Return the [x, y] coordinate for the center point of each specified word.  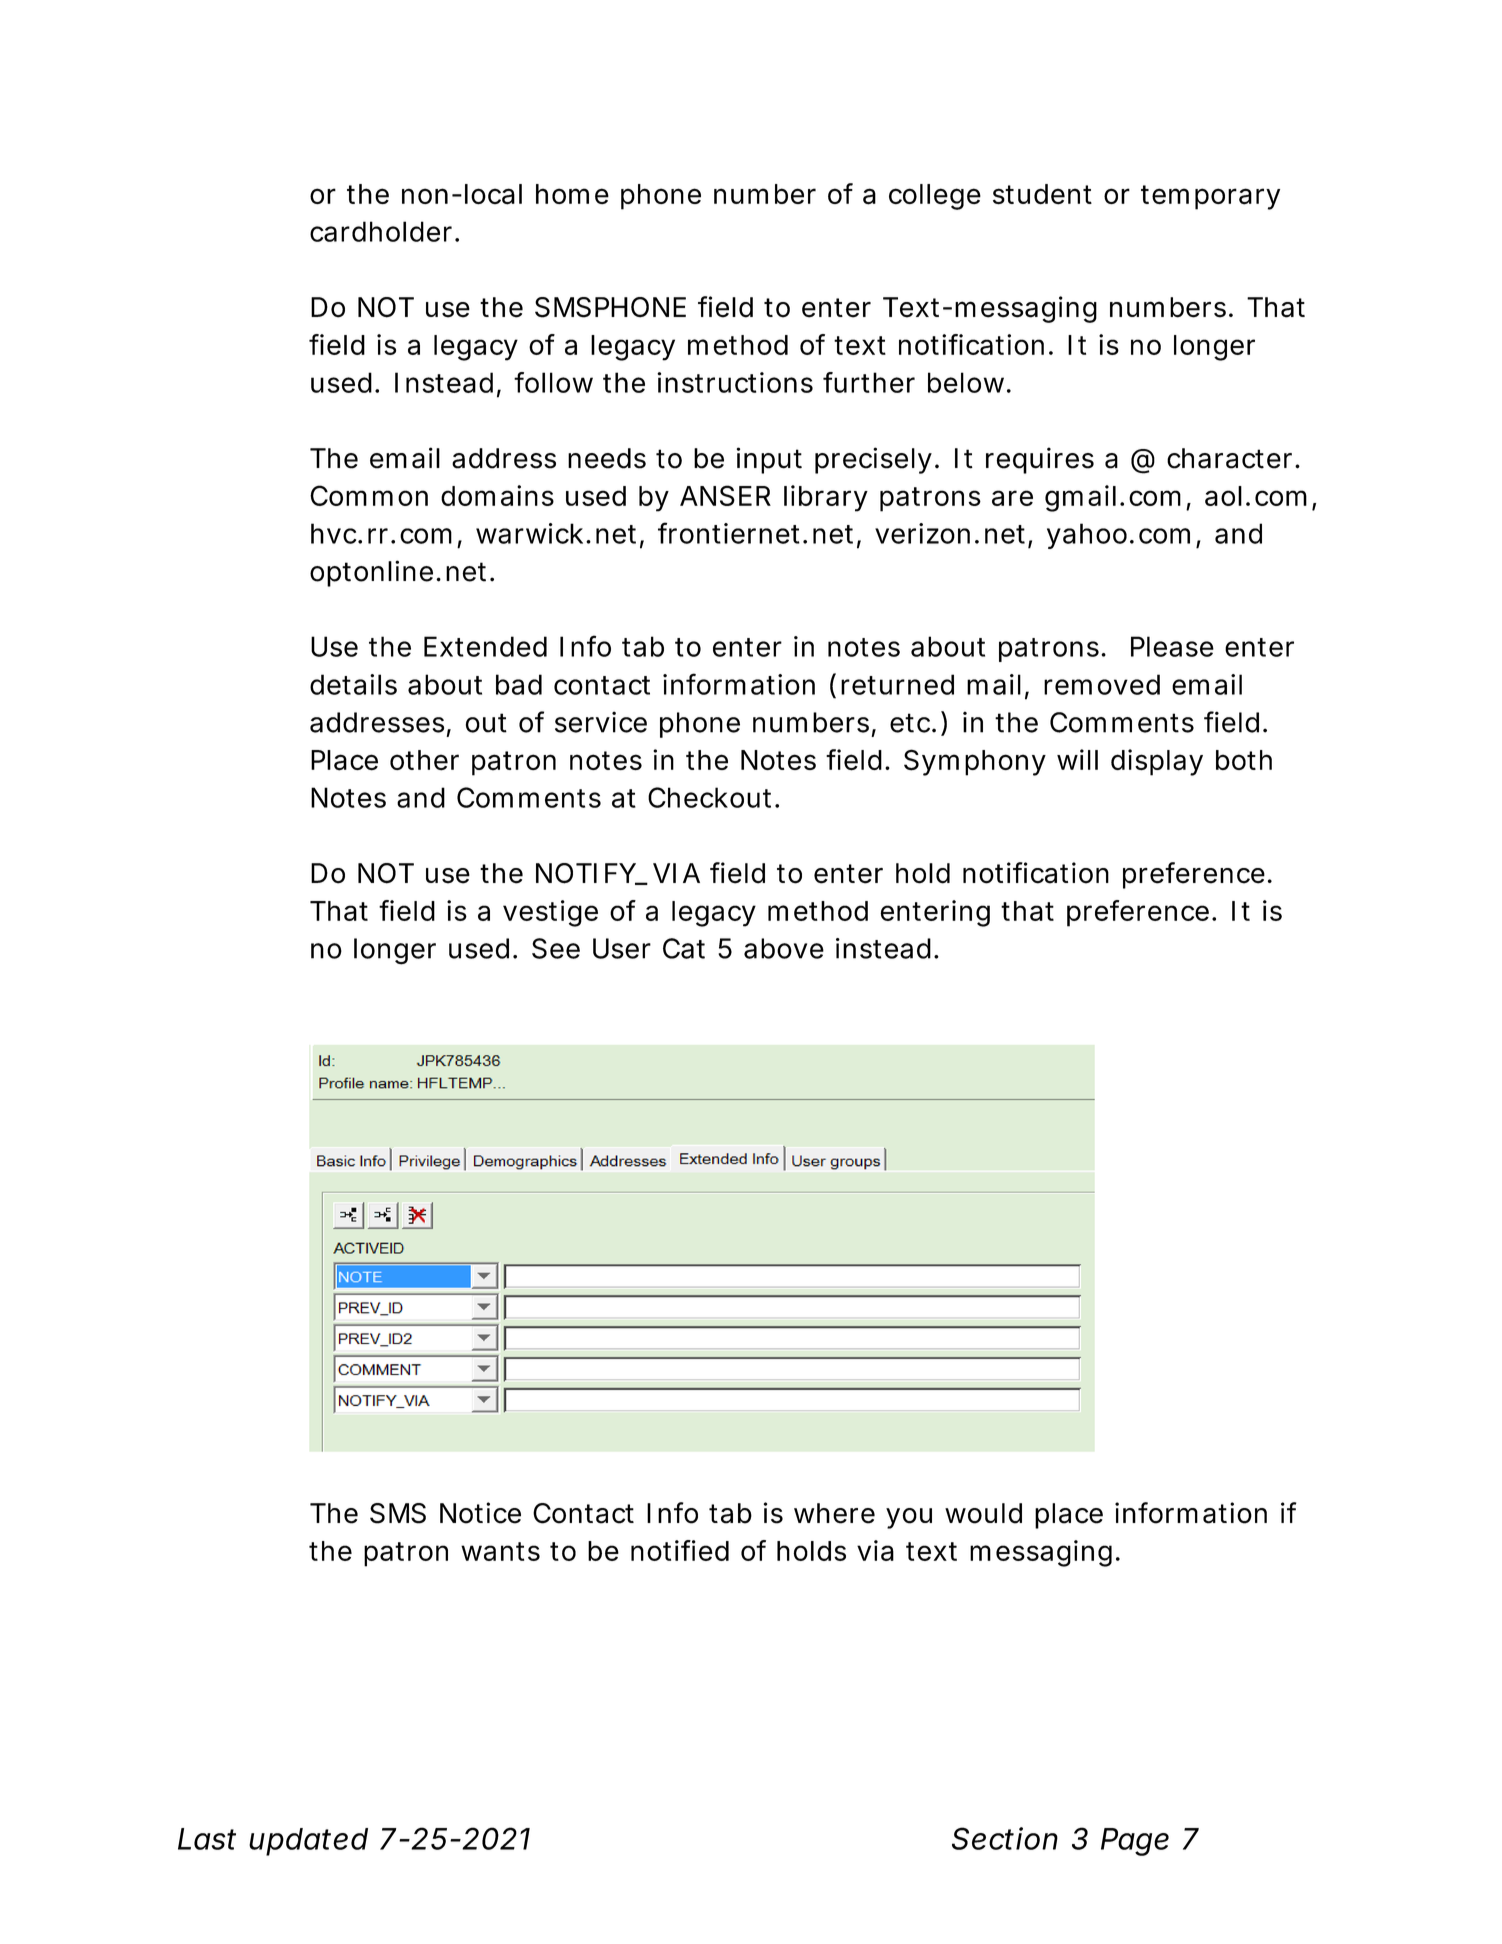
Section [1005, 1838]
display [1157, 762]
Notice [480, 1513]
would [983, 1513]
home [572, 194]
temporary [1210, 197]
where [834, 1513]
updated [308, 1842]
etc [913, 723]
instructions [735, 382]
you [909, 1518]
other [424, 760]
